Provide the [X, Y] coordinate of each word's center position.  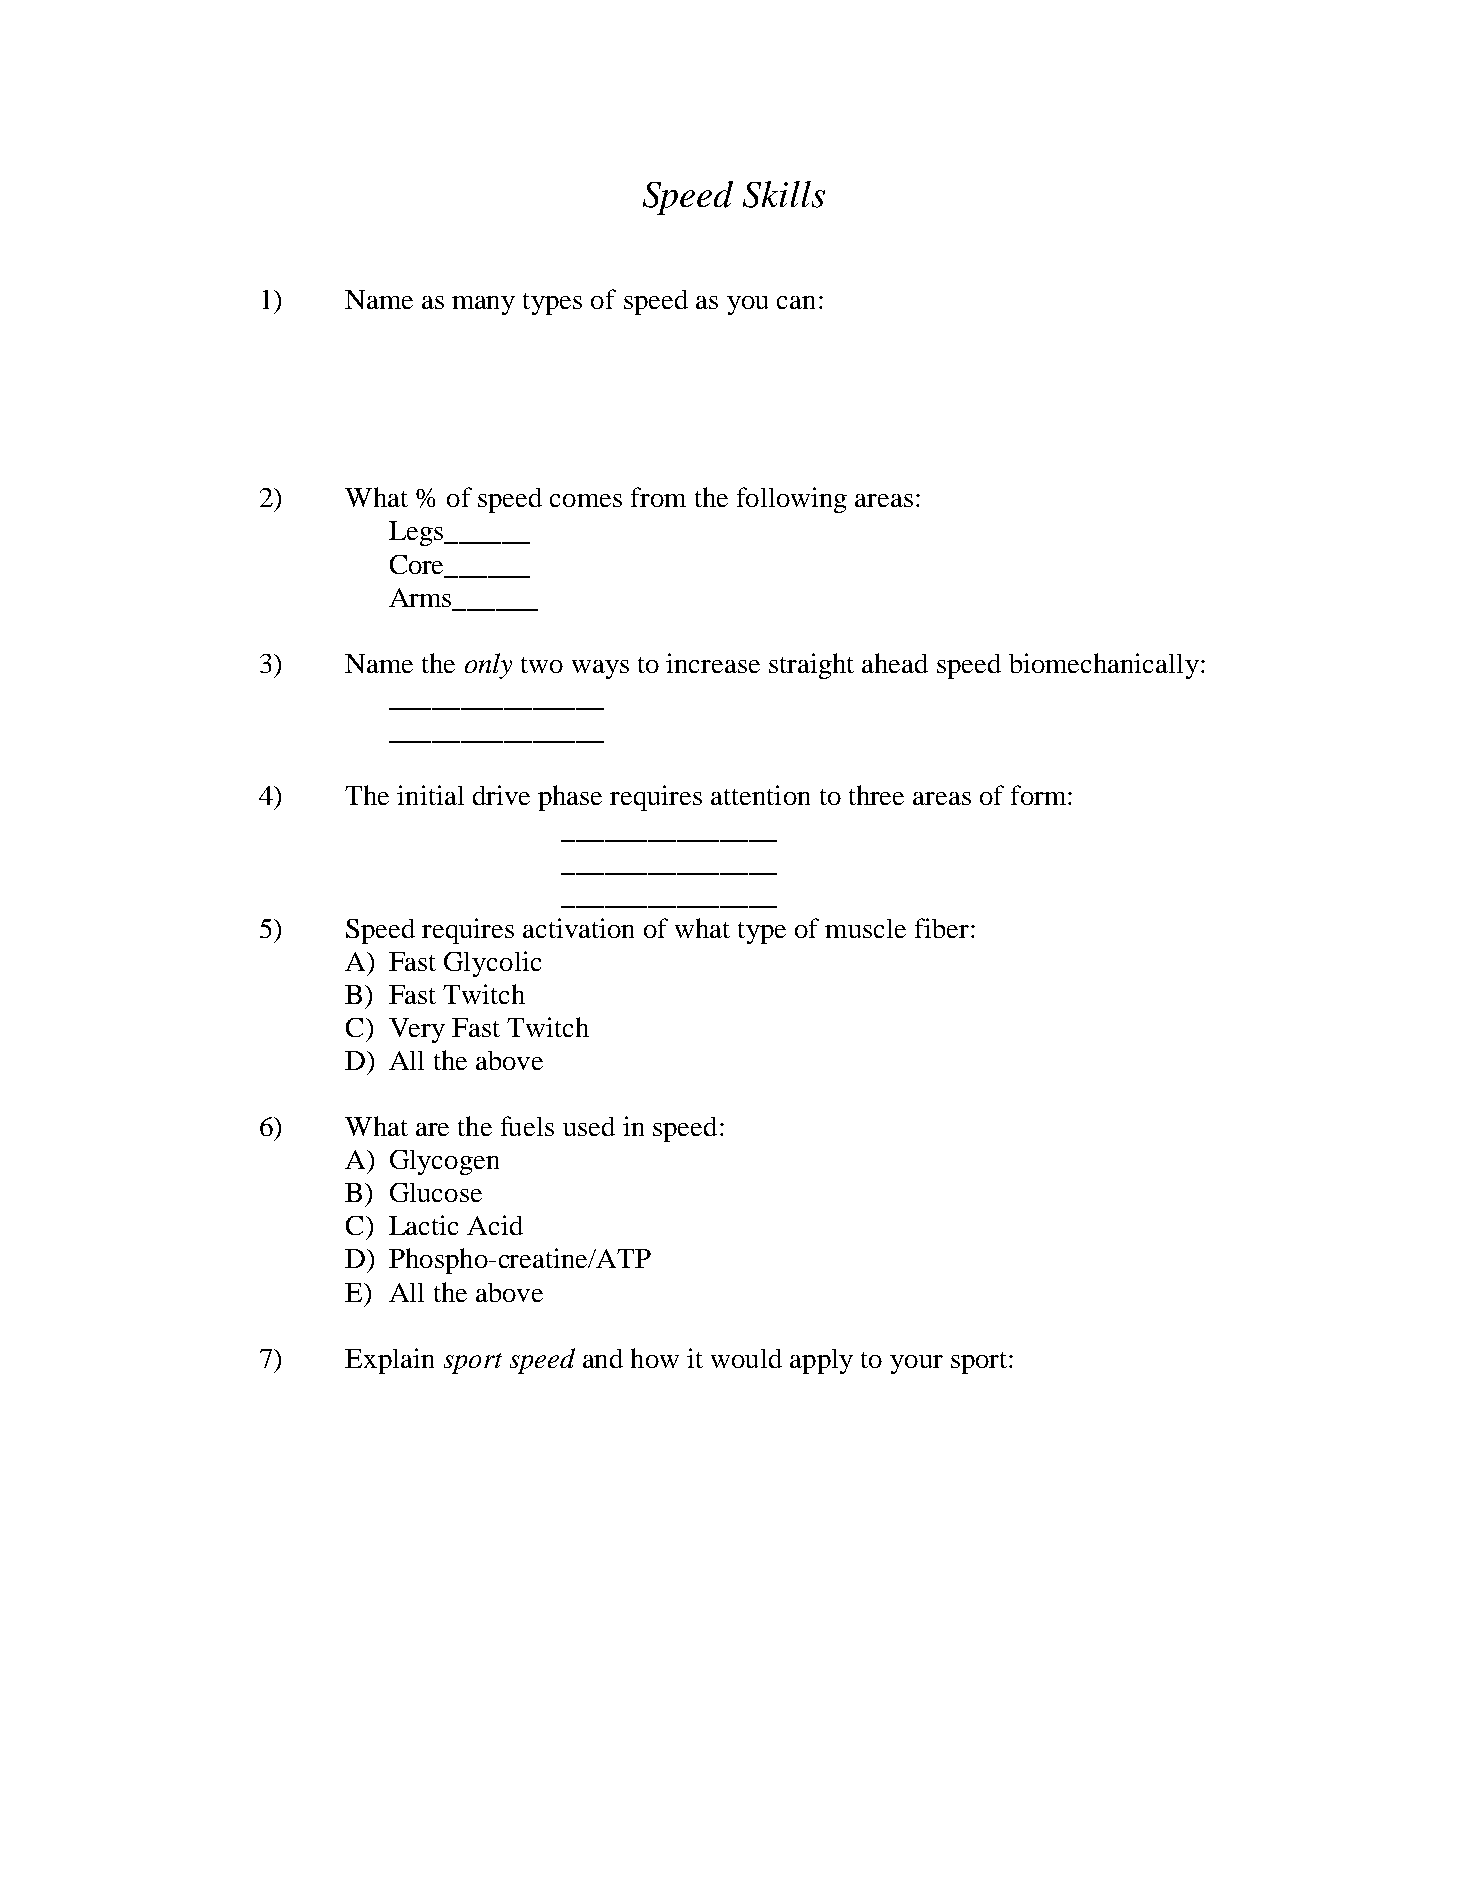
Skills [784, 194]
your [916, 1364]
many [483, 305]
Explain [389, 1361]
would [746, 1358]
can [796, 302]
